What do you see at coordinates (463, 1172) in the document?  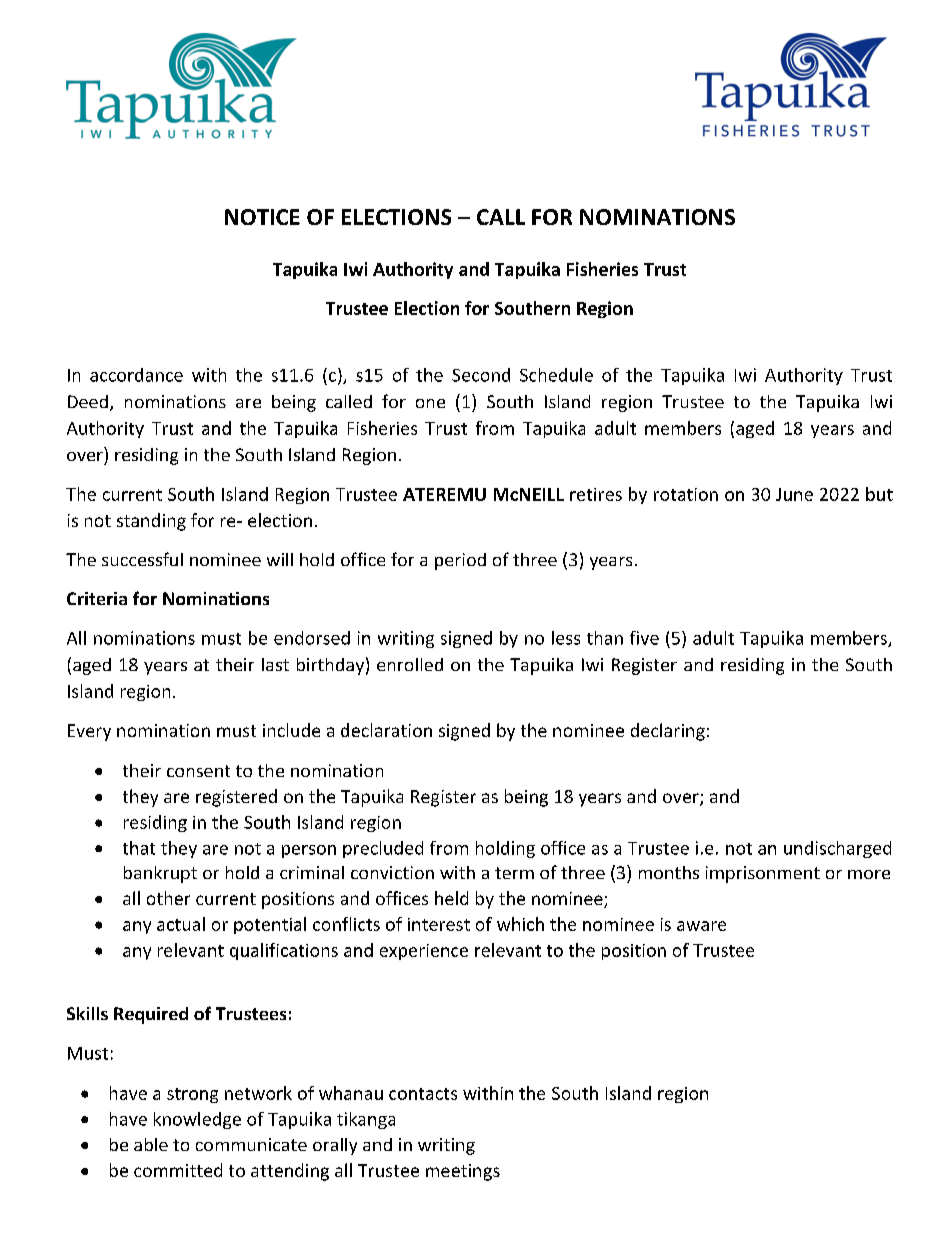 I see `meetings` at bounding box center [463, 1172].
